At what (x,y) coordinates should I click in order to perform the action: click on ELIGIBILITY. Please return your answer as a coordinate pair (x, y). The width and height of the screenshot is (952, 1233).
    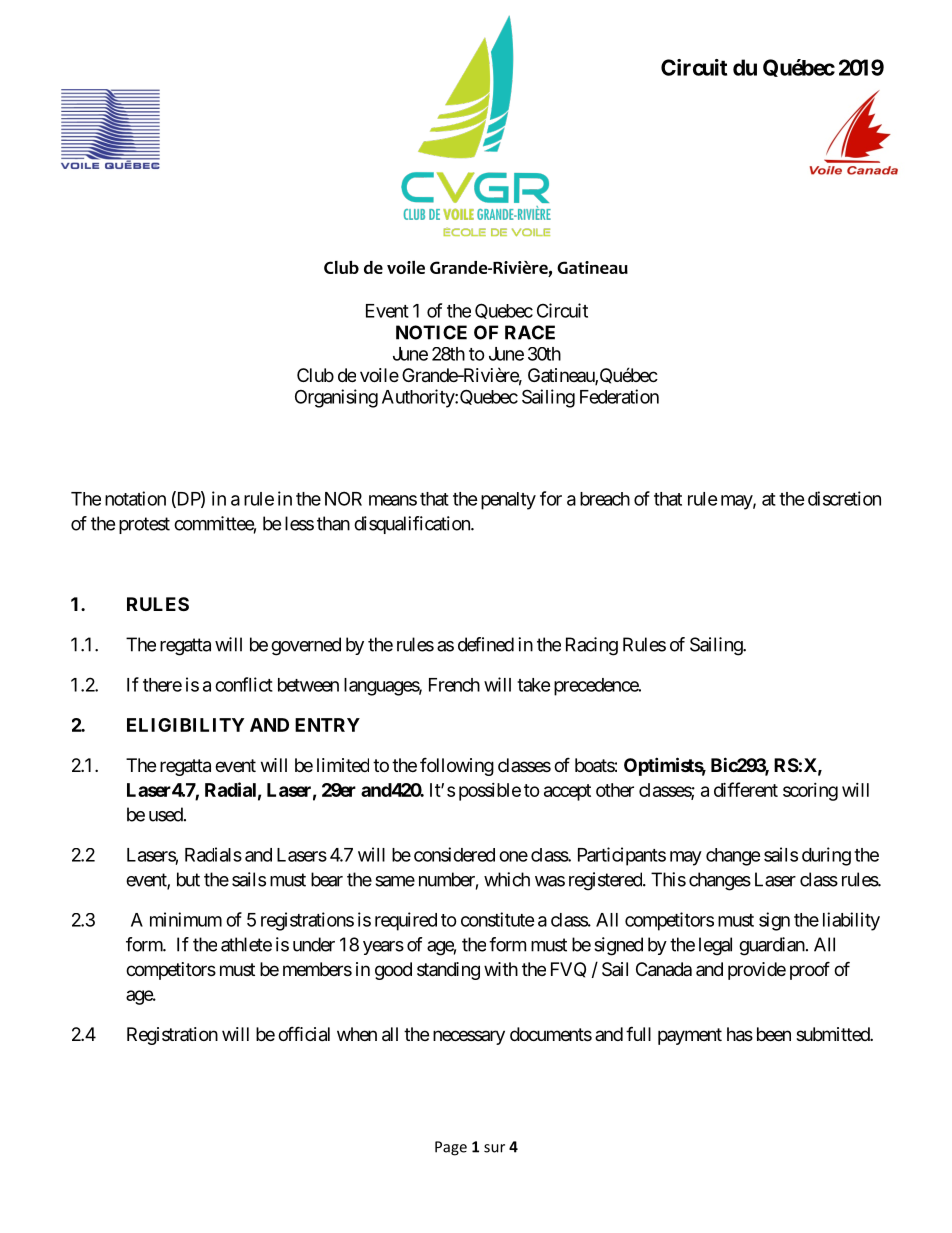
    Looking at the image, I should click on (185, 725).
